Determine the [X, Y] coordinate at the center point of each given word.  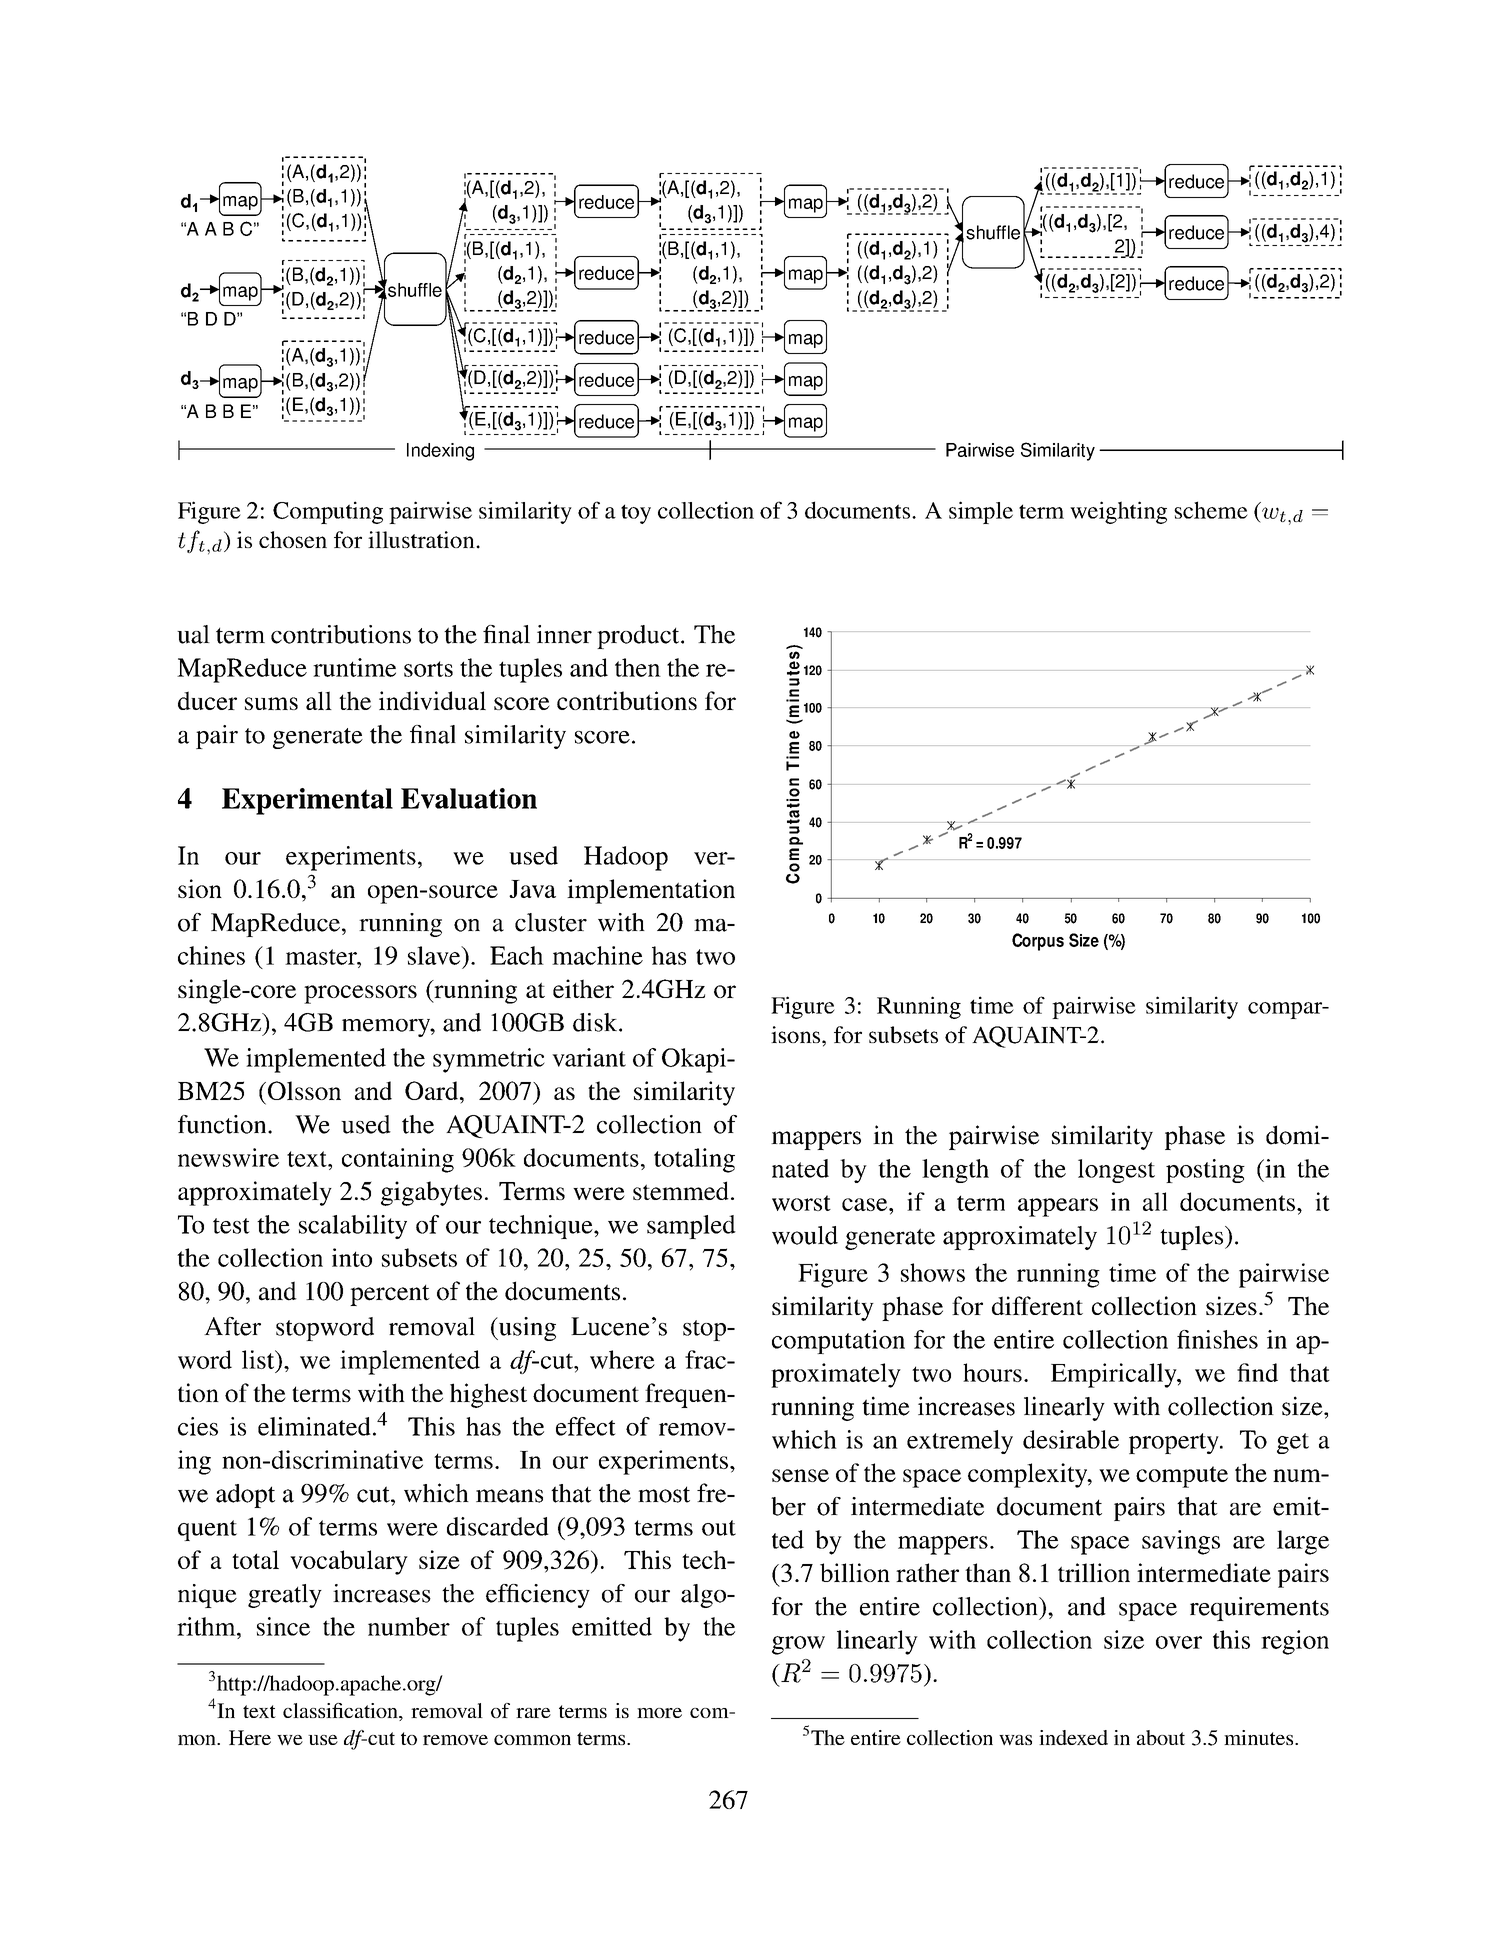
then [638, 667]
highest [488, 1395]
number [409, 1626]
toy [636, 514]
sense [800, 1475]
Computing [328, 512]
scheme [1211, 510]
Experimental [307, 801]
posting [1205, 1171]
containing [398, 1160]
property [1175, 1443]
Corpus [1038, 942]
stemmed [681, 1190]
